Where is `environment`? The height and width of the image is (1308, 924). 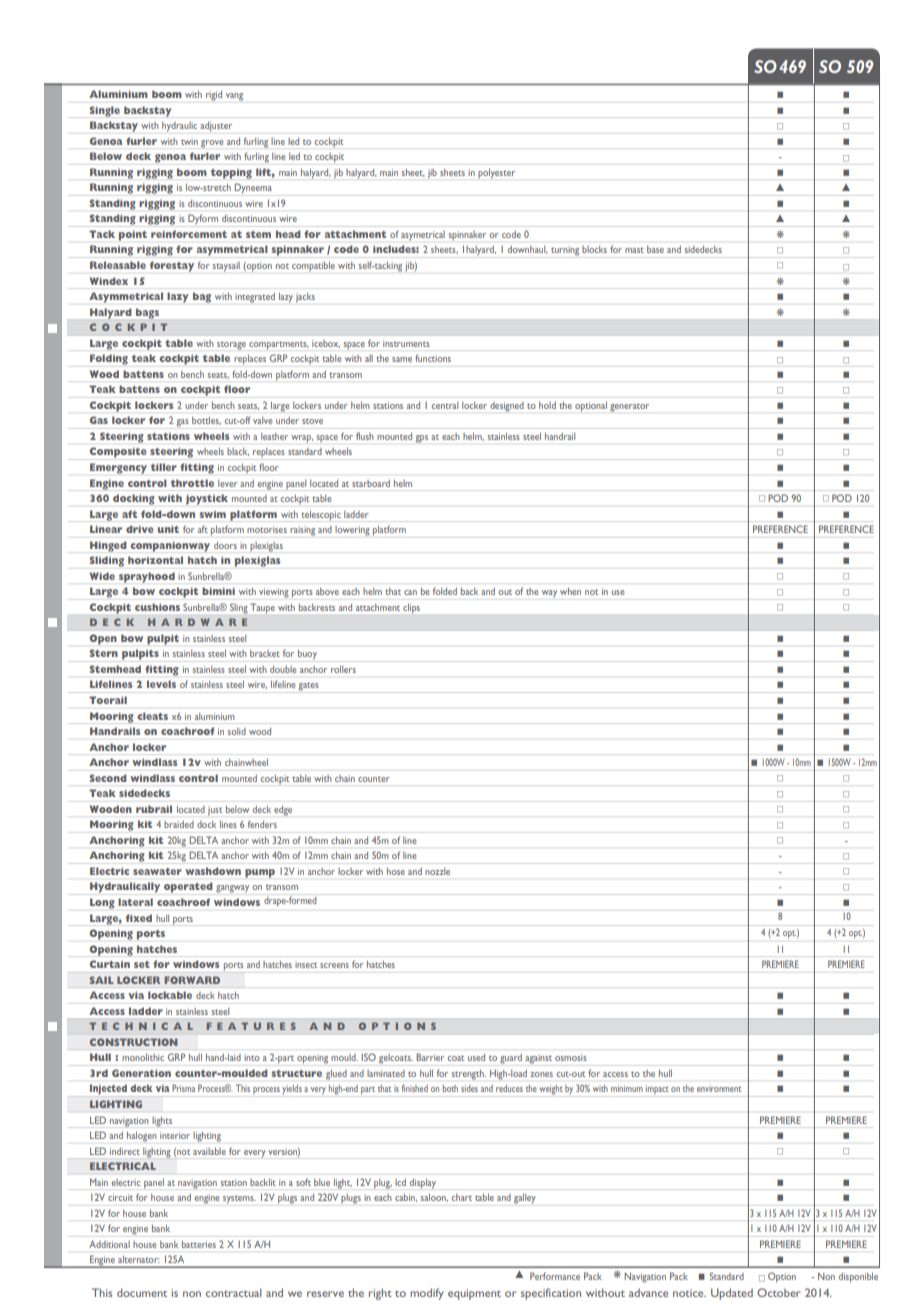
environment is located at coordinates (719, 1088).
